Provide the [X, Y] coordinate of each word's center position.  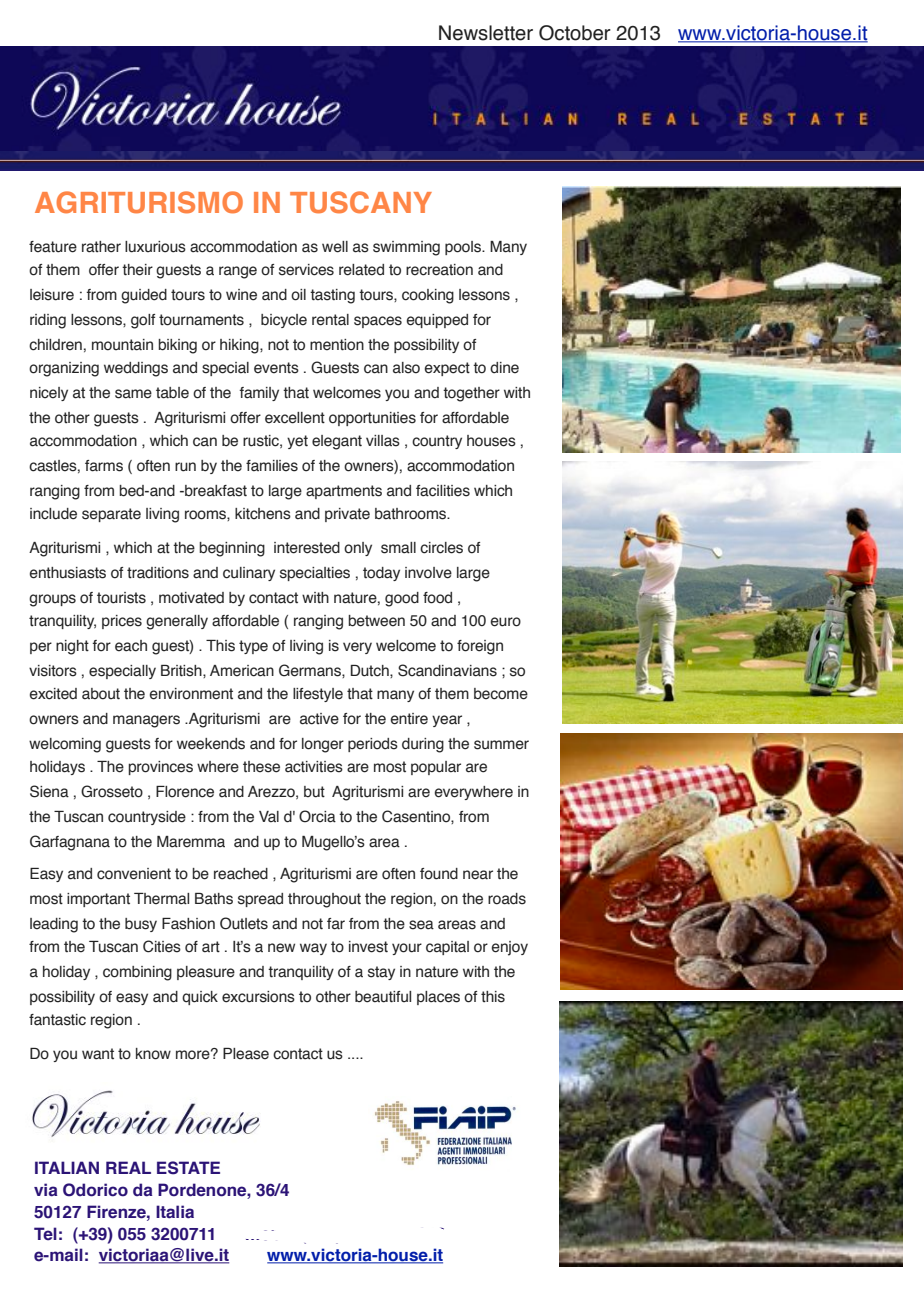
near [478, 875]
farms [104, 466]
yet [297, 442]
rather [101, 247]
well [335, 247]
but [314, 792]
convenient [134, 874]
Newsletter [486, 33]
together [471, 394]
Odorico [95, 1190]
